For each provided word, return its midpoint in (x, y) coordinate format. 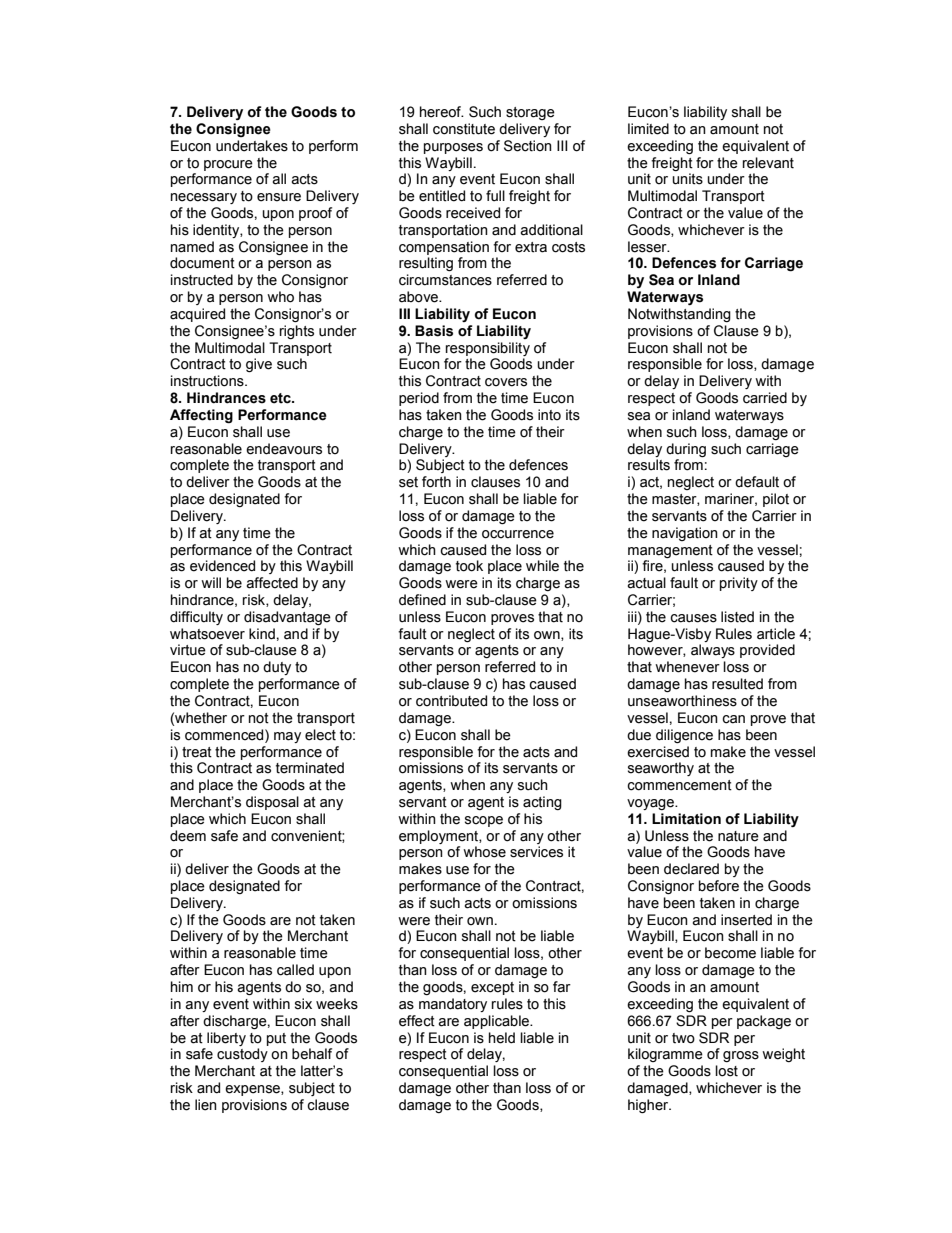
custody (242, 1055)
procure (228, 165)
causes (693, 618)
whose (484, 852)
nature (738, 836)
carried (765, 398)
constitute (464, 129)
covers (506, 382)
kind (262, 634)
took (469, 566)
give (259, 365)
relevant (768, 163)
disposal (272, 803)
